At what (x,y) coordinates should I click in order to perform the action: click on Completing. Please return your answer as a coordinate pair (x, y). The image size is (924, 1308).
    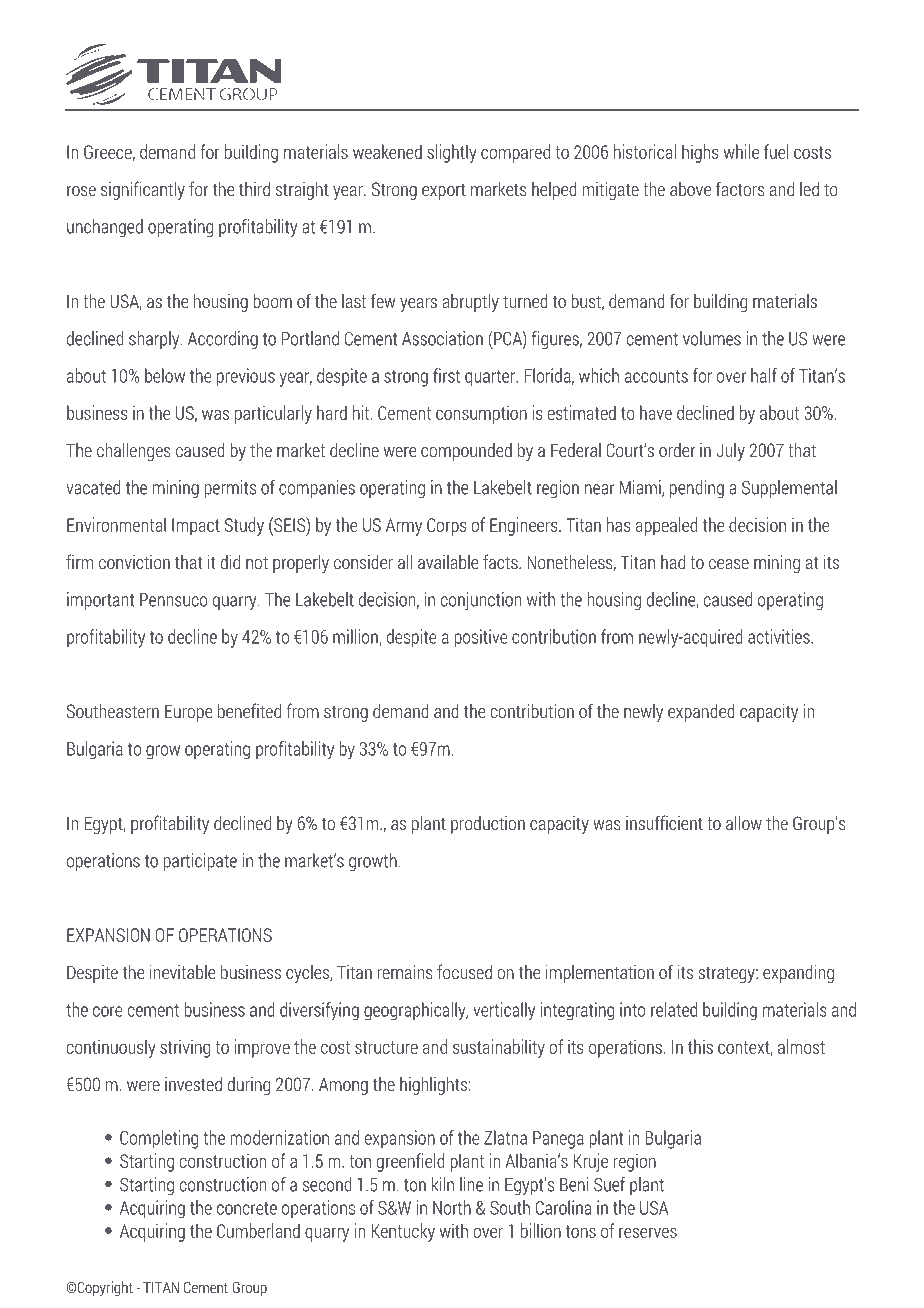
    Looking at the image, I should click on (159, 1139).
